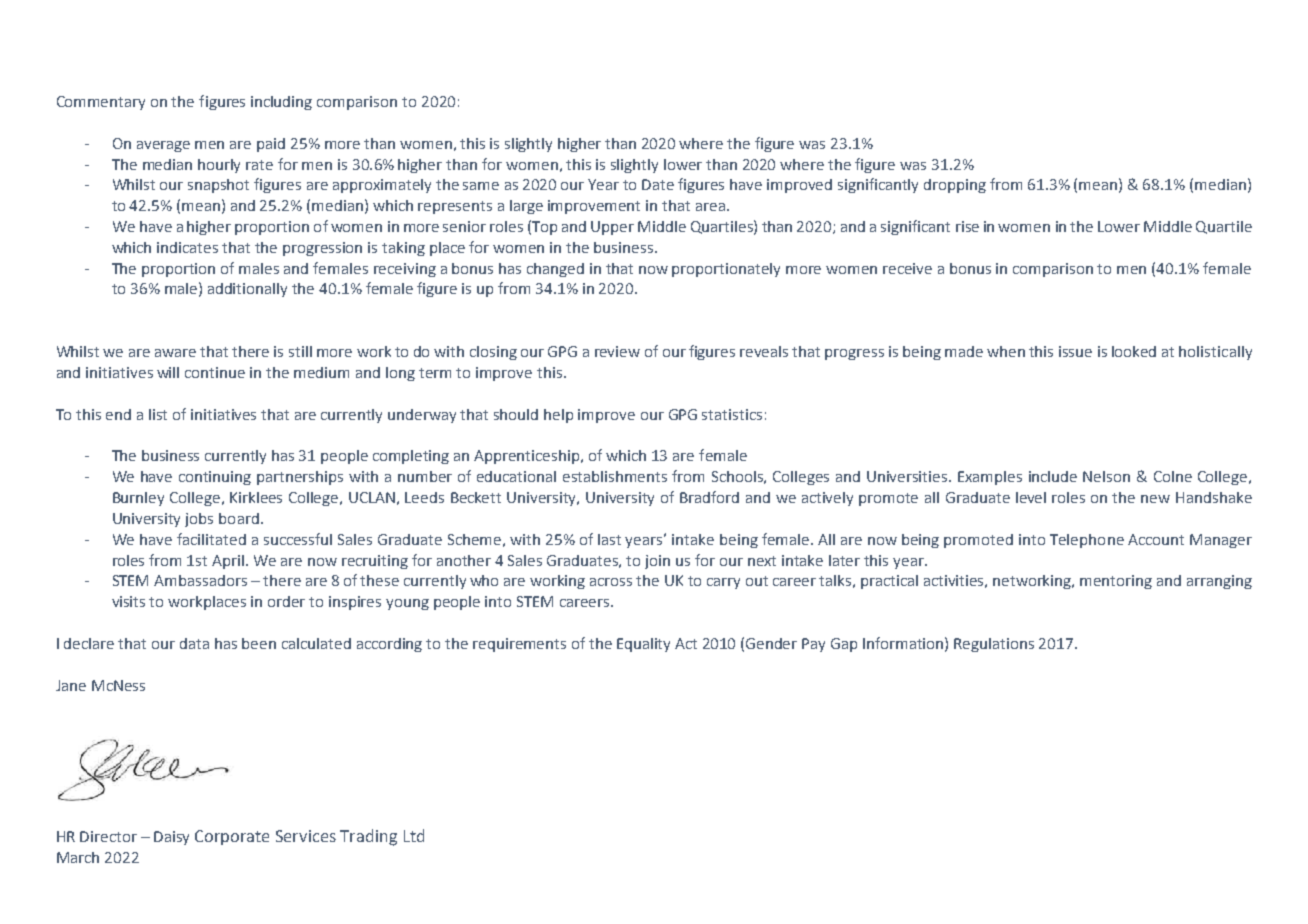 The image size is (1308, 924). Describe the element at coordinates (617, 351) in the screenshot. I see `review` at that location.
